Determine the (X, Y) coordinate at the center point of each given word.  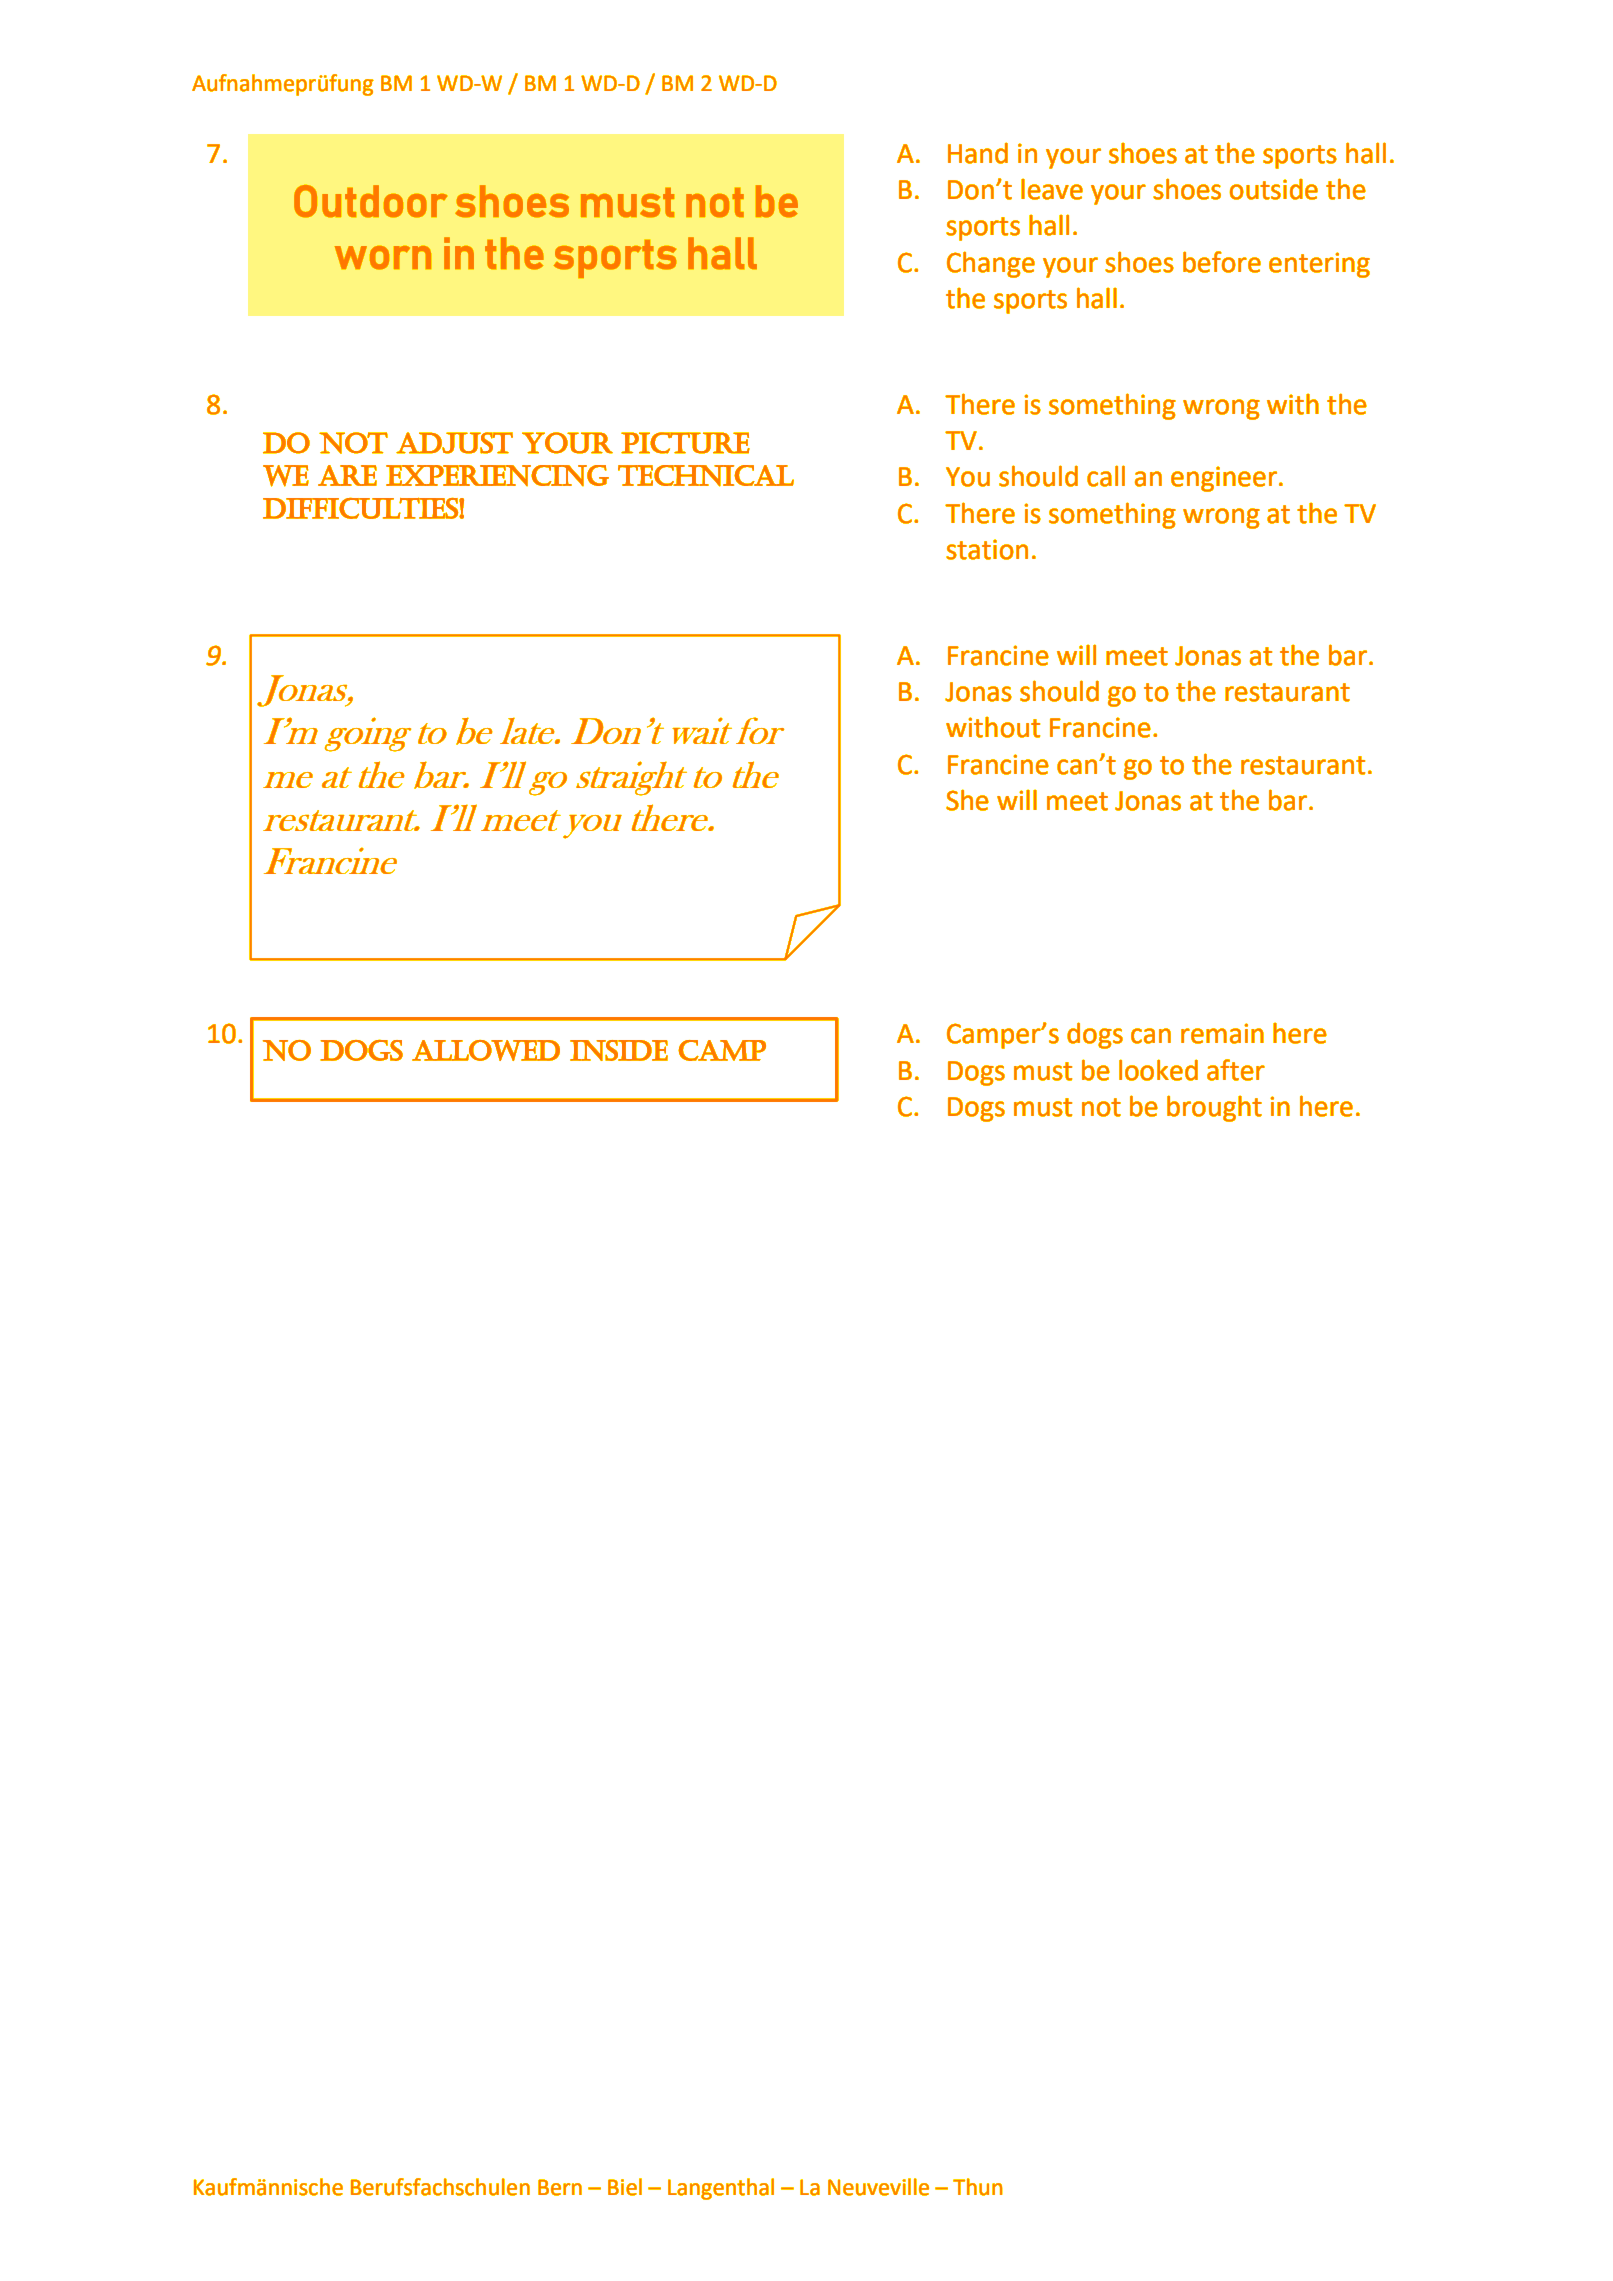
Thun (978, 2187)
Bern (560, 2187)
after (1236, 1070)
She (967, 800)
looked (1158, 1070)
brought (1214, 1108)
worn (383, 257)
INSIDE (619, 1050)
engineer (1225, 479)
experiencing (497, 476)
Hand (978, 153)
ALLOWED (486, 1050)
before (1222, 262)
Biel (625, 2187)
